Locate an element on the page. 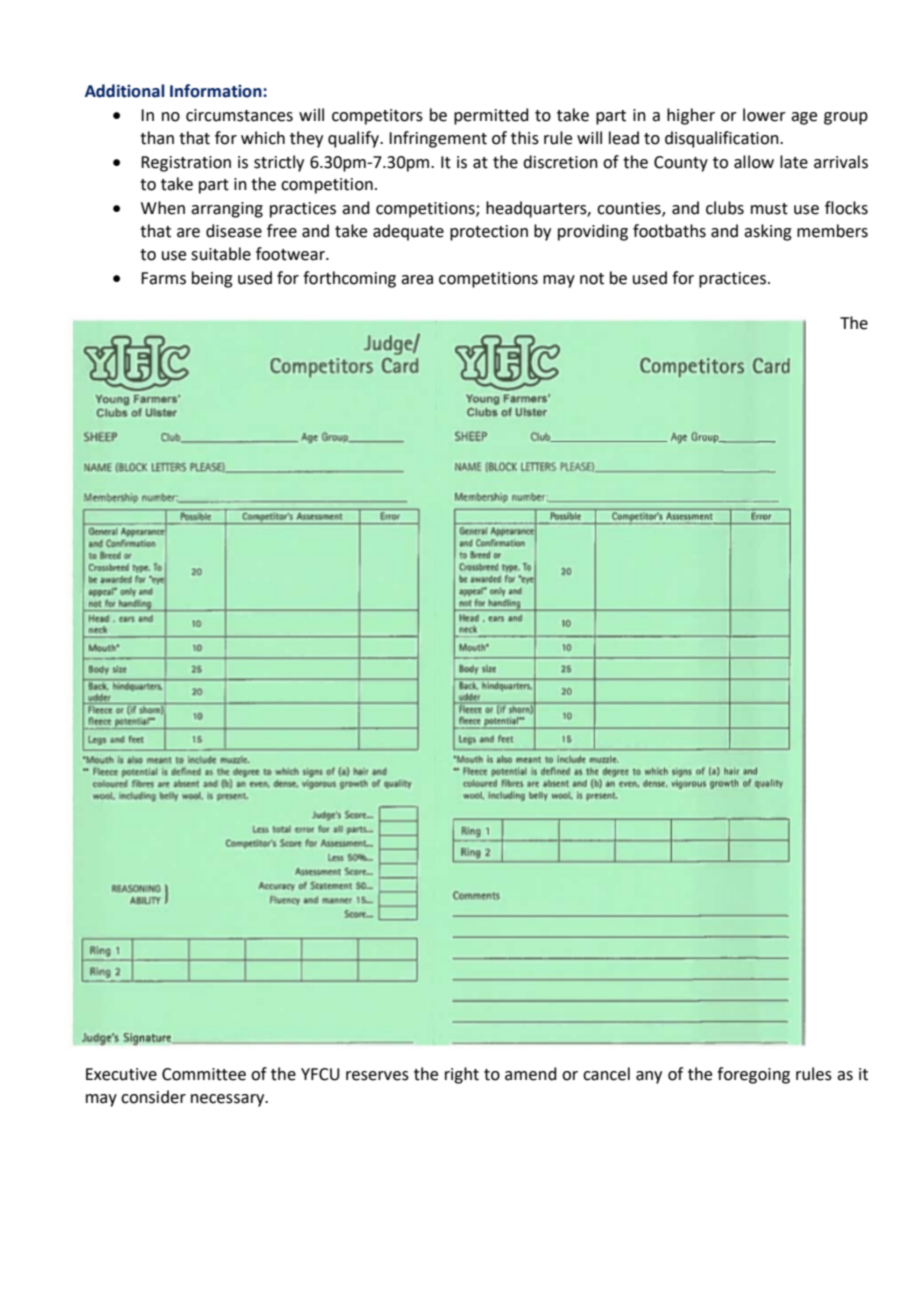 The image size is (924, 1308). area is located at coordinates (417, 280).
